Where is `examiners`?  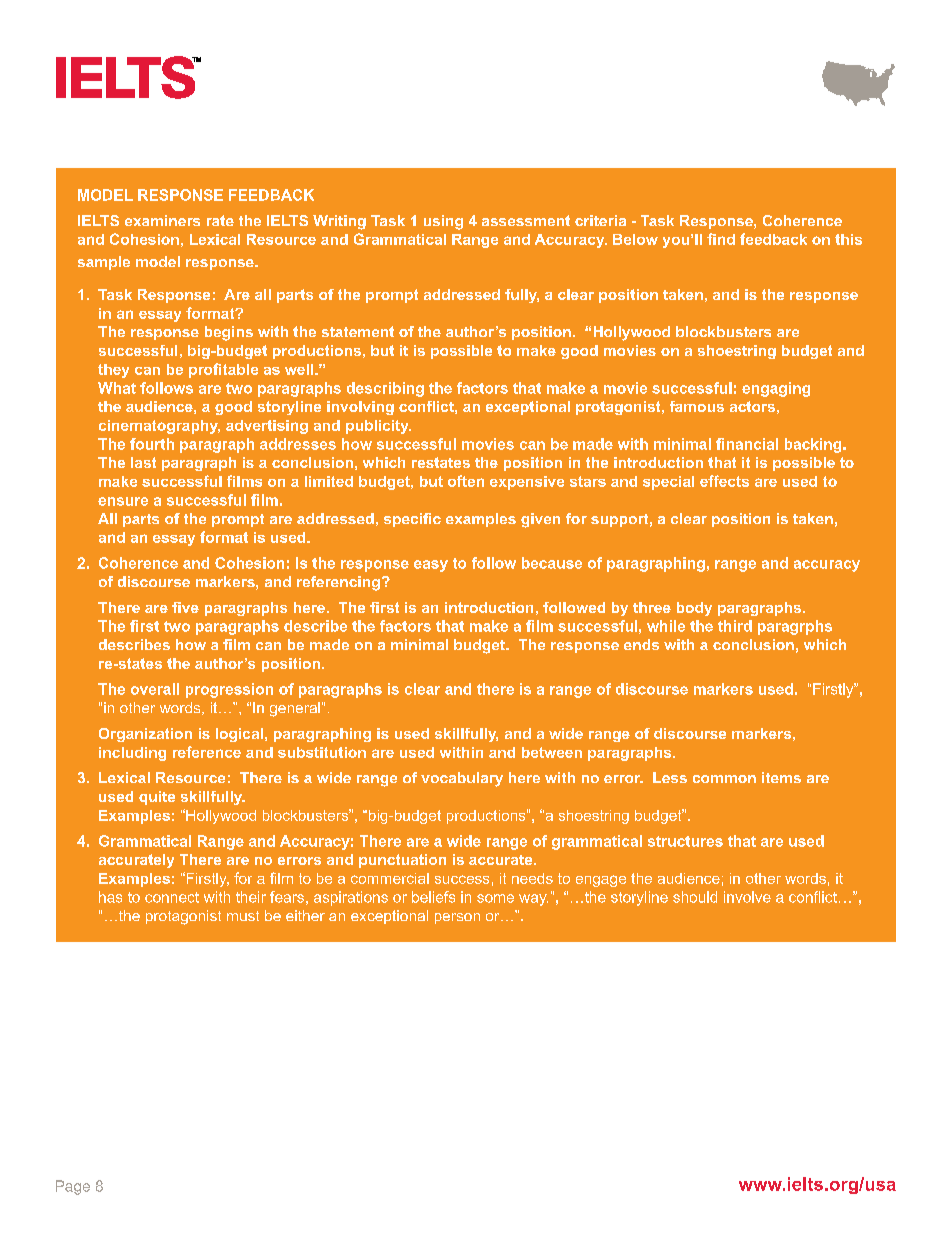
examiners is located at coordinates (162, 220).
